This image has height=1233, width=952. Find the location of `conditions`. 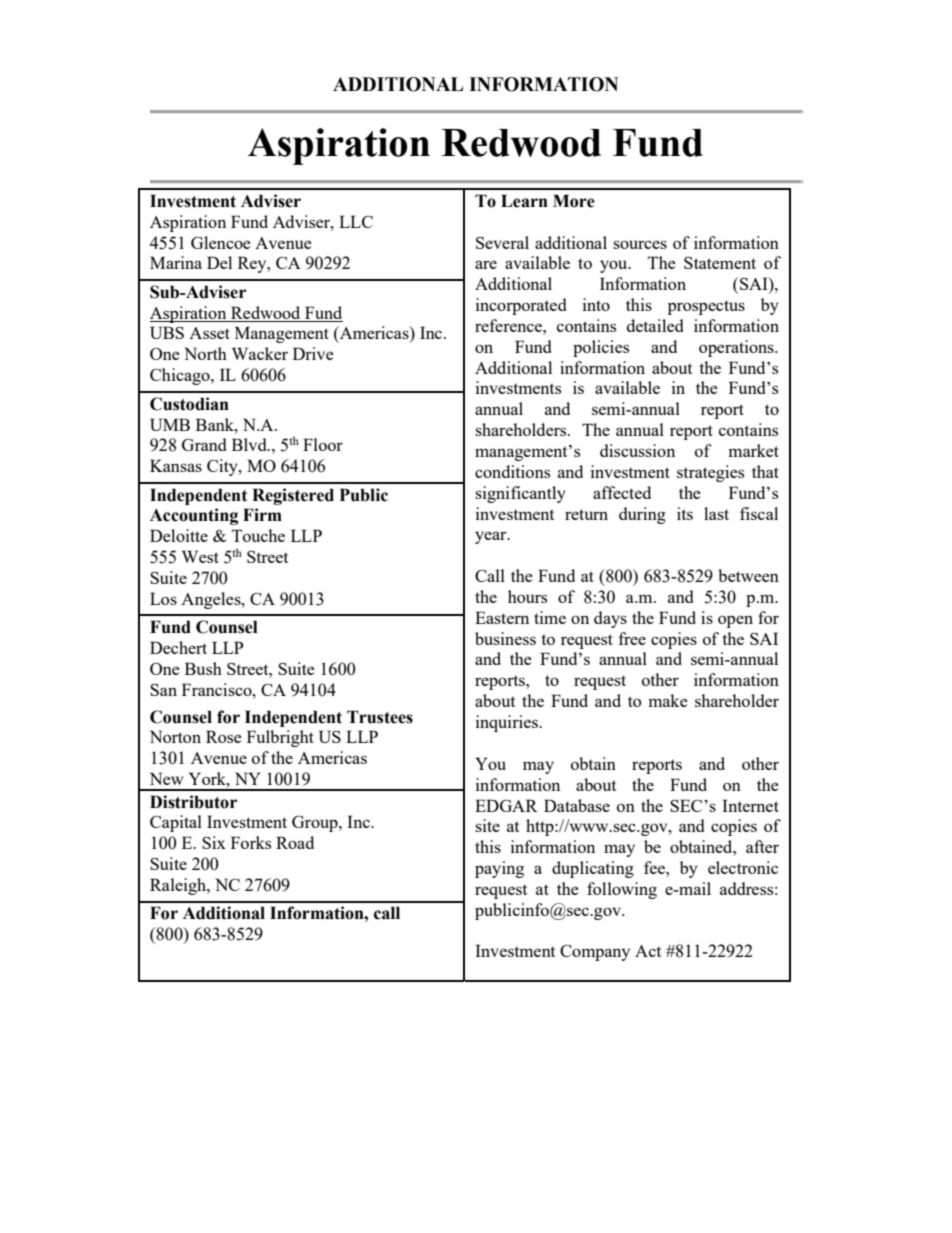

conditions is located at coordinates (512, 471).
